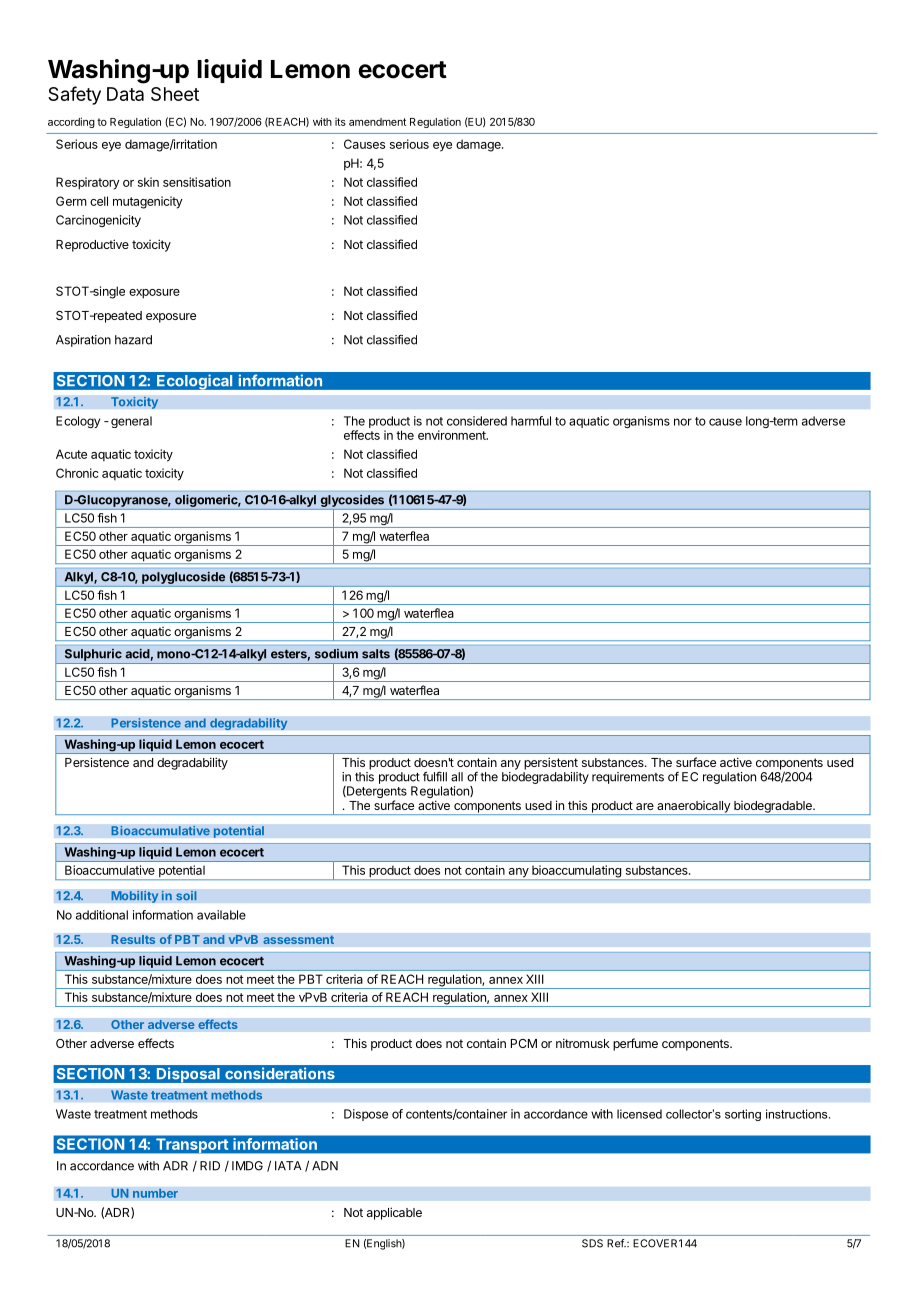 The width and height of the screenshot is (924, 1308). I want to click on number, so click(155, 1193).
